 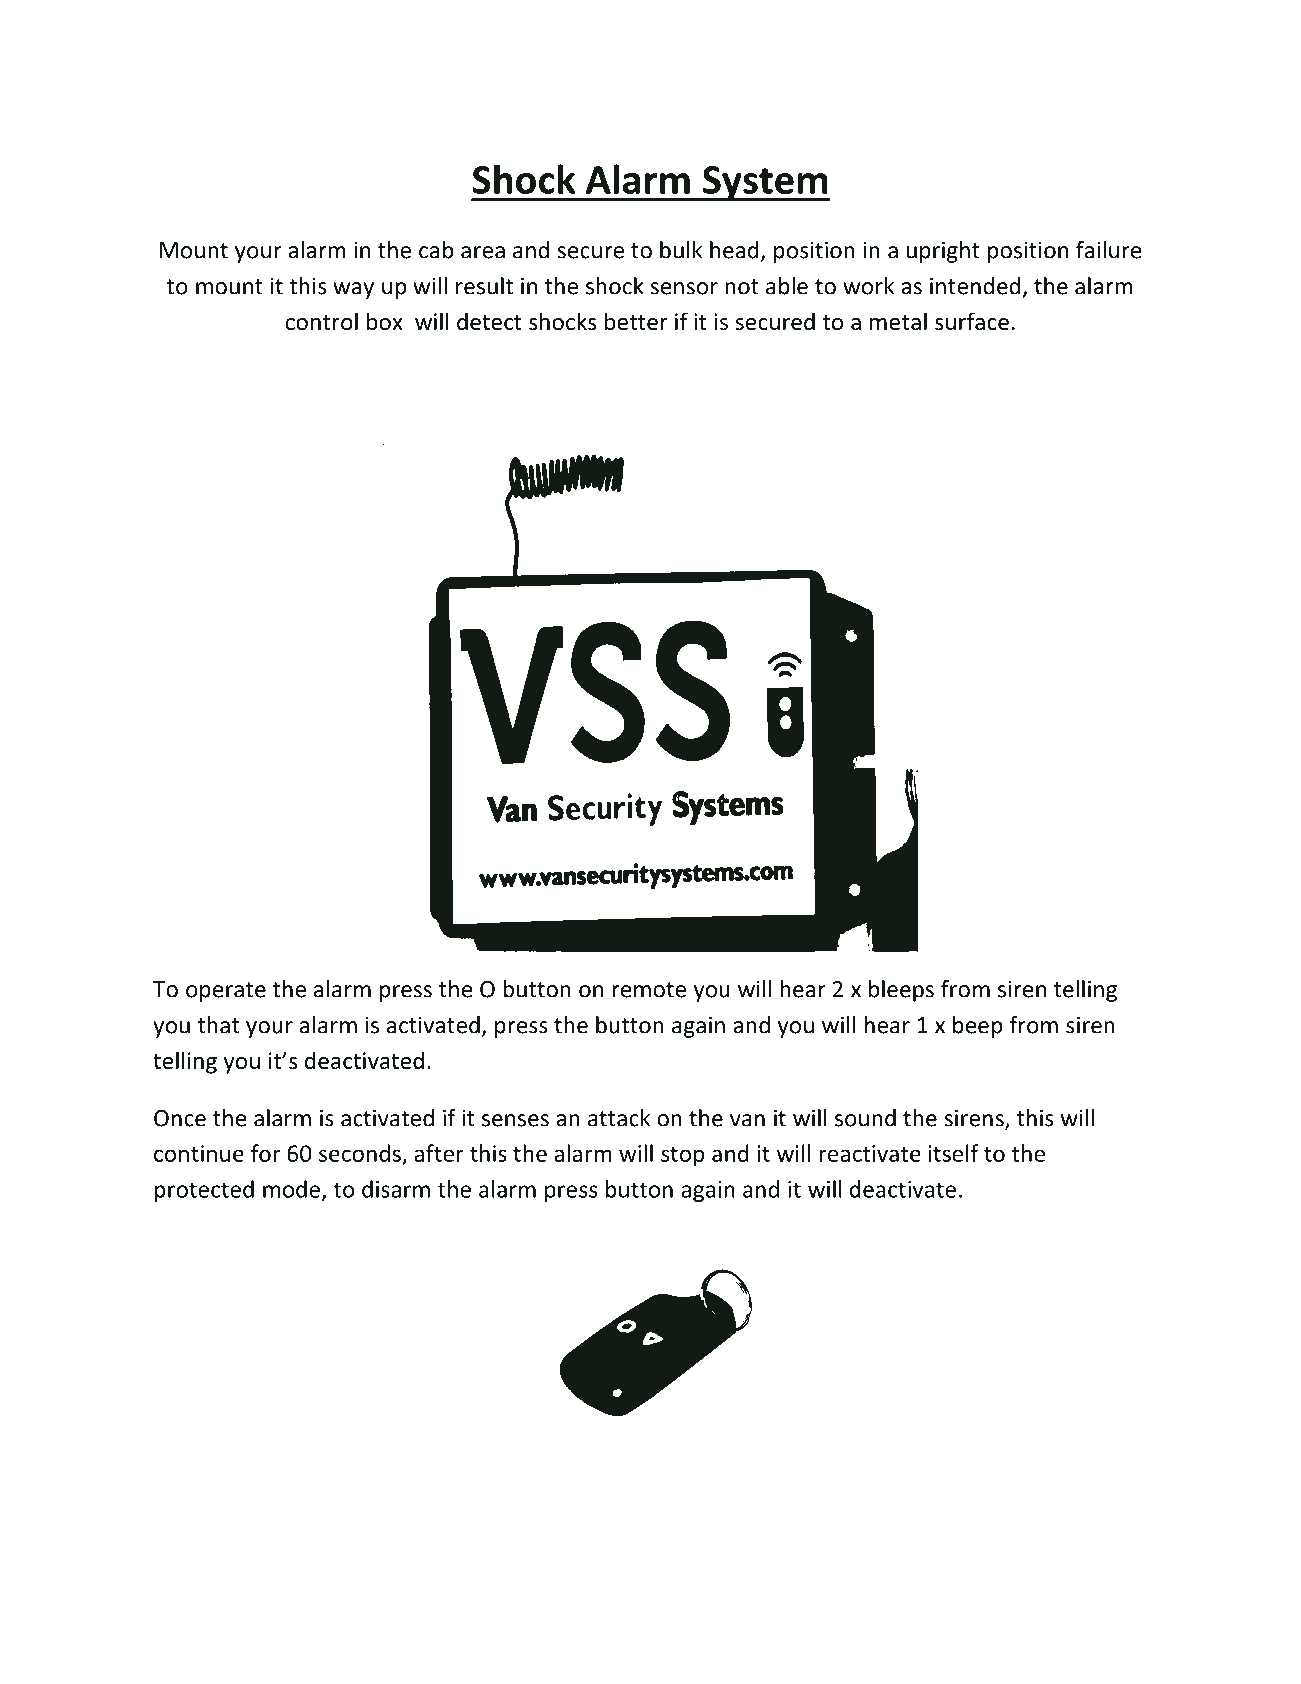 What do you see at coordinates (972, 321) in the document?
I see `surface` at bounding box center [972, 321].
